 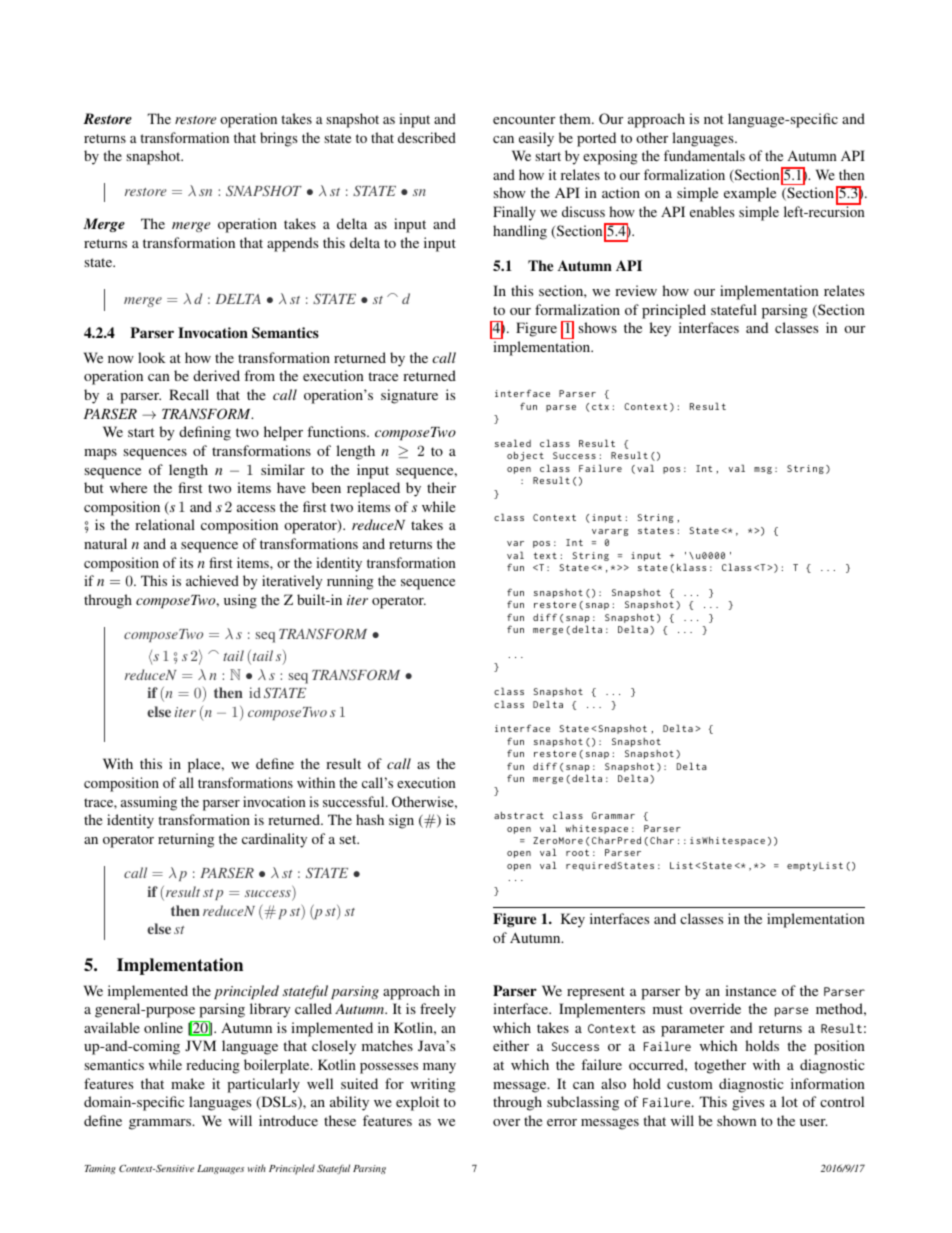 What do you see at coordinates (188, 1083) in the page?
I see `make` at bounding box center [188, 1083].
